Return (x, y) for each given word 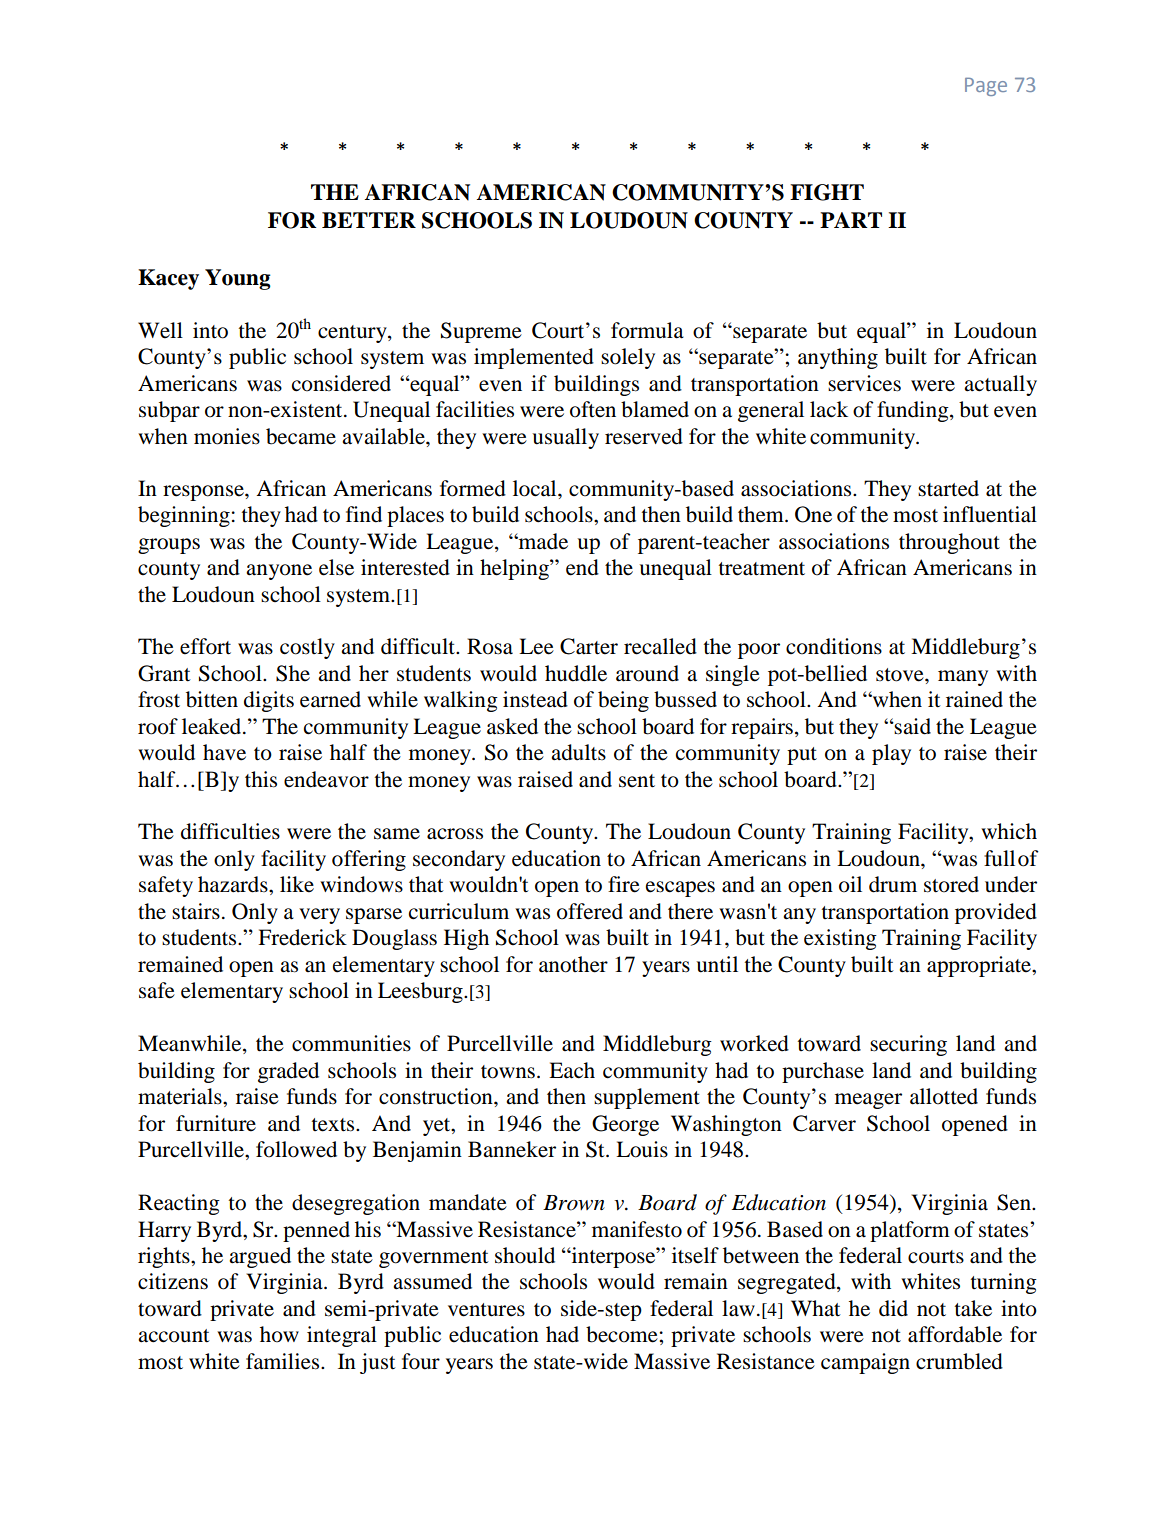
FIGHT (827, 192)
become (623, 1334)
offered (590, 911)
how (279, 1334)
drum (893, 884)
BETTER (369, 220)
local (536, 488)
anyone (279, 572)
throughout (949, 543)
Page (986, 87)
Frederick (302, 937)
